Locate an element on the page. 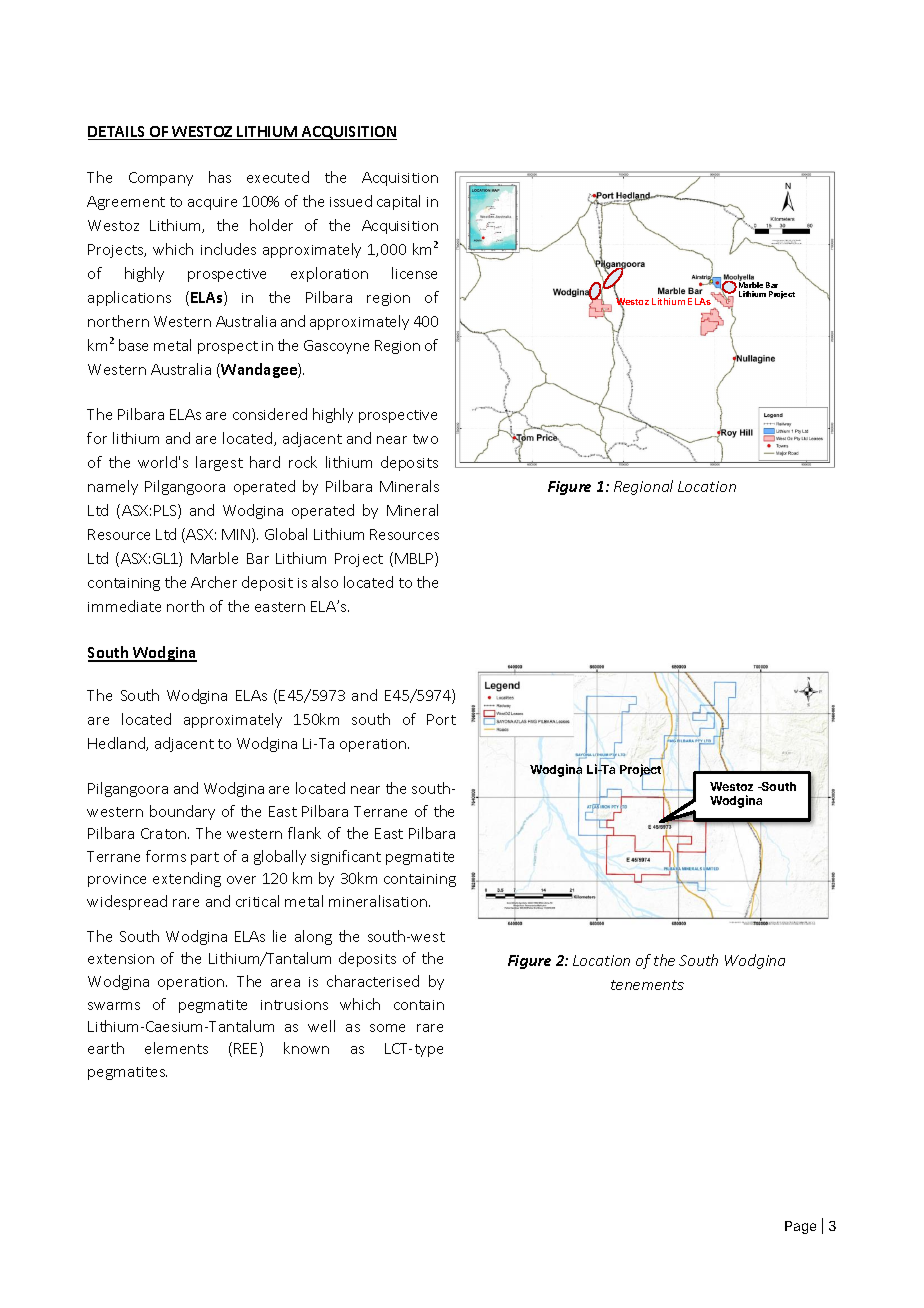  elements is located at coordinates (176, 1048).
